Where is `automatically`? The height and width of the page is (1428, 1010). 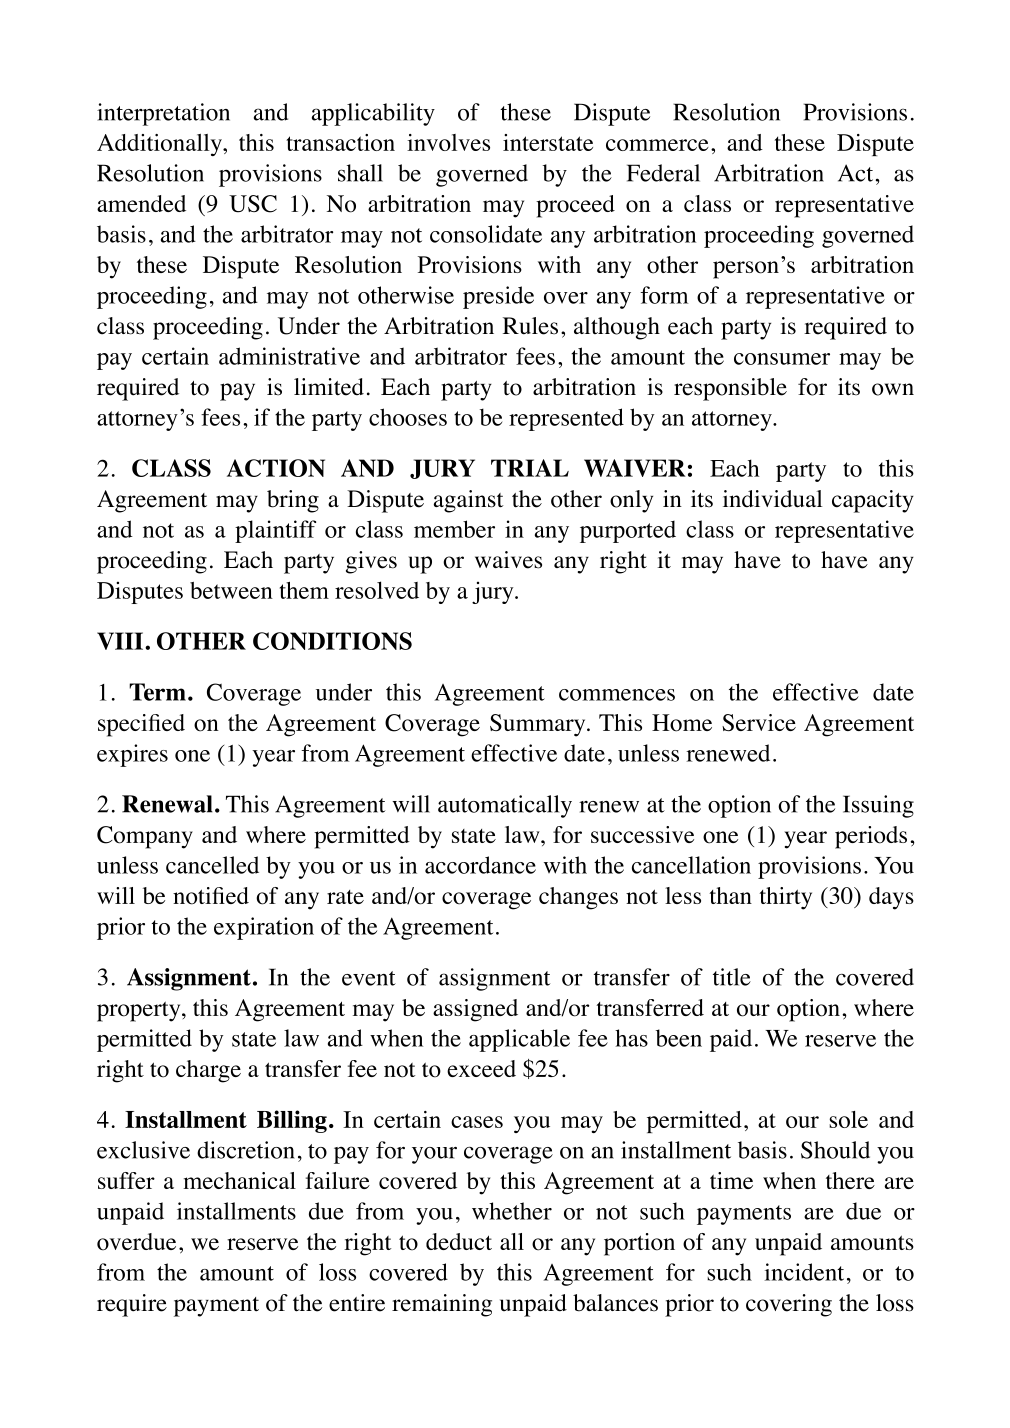
automatically is located at coordinates (505, 806).
